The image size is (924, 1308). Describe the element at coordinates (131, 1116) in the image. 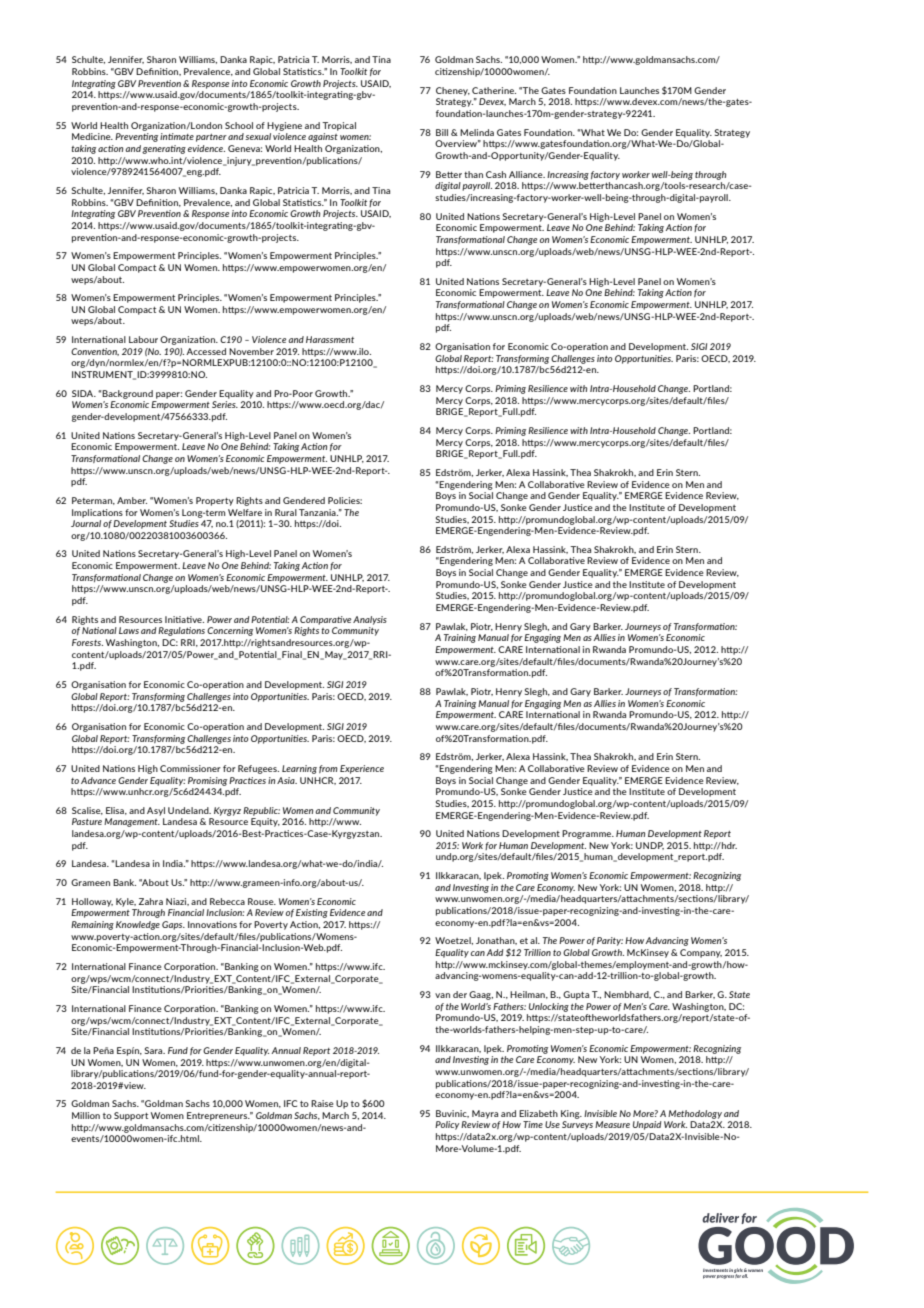

I see `Support` at that location.
